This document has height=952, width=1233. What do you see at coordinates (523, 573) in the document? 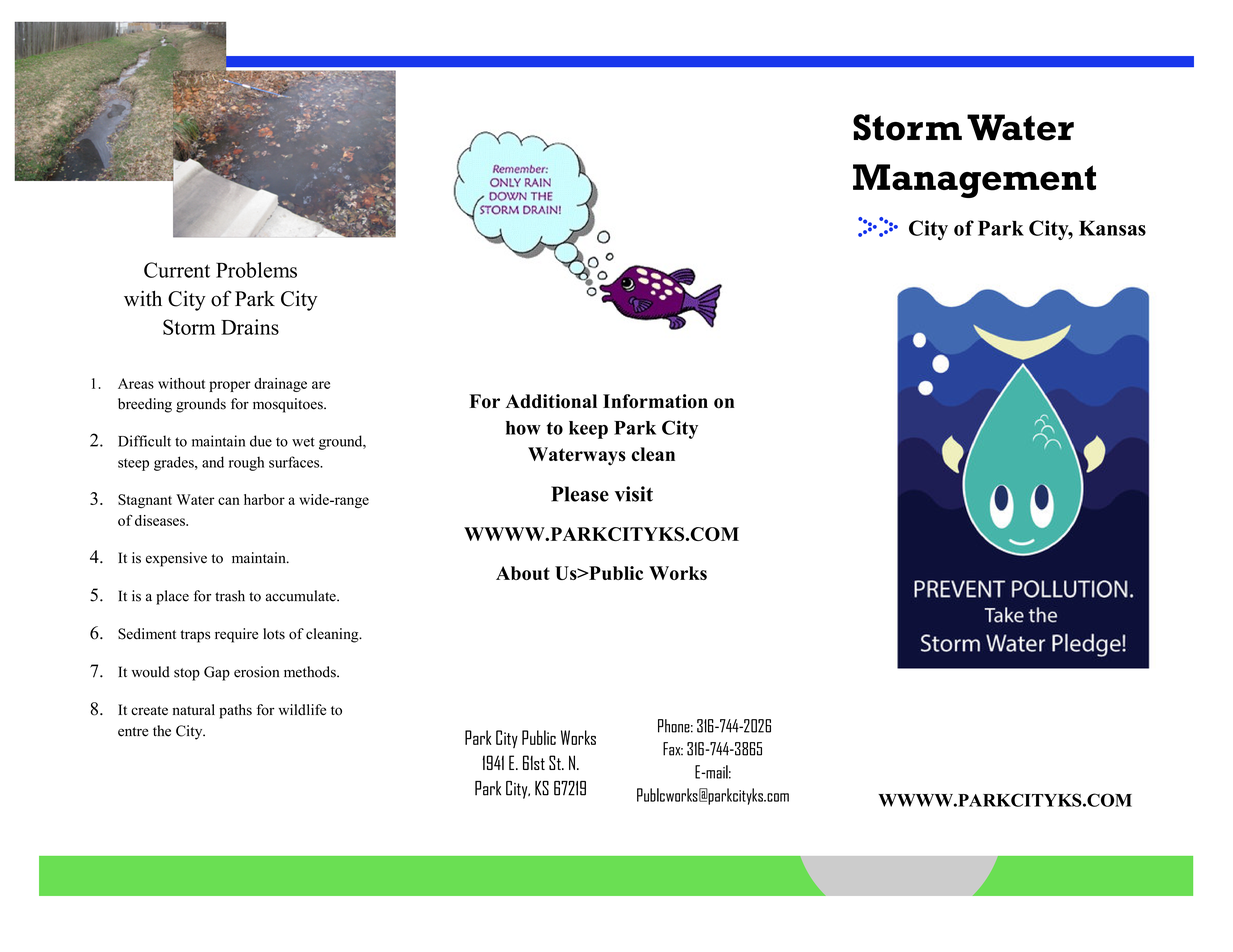
I see `About` at bounding box center [523, 573].
